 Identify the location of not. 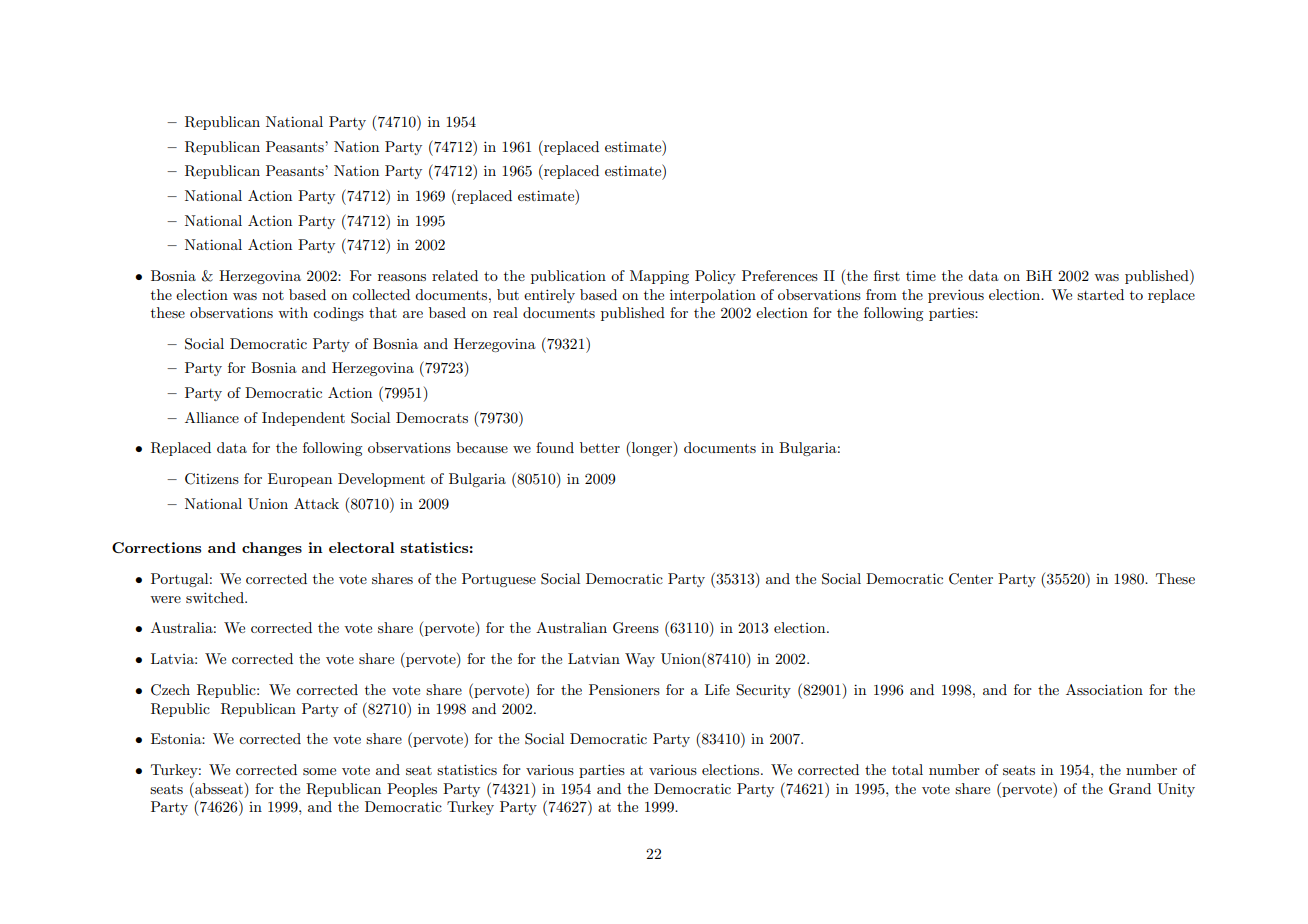
(273, 295).
